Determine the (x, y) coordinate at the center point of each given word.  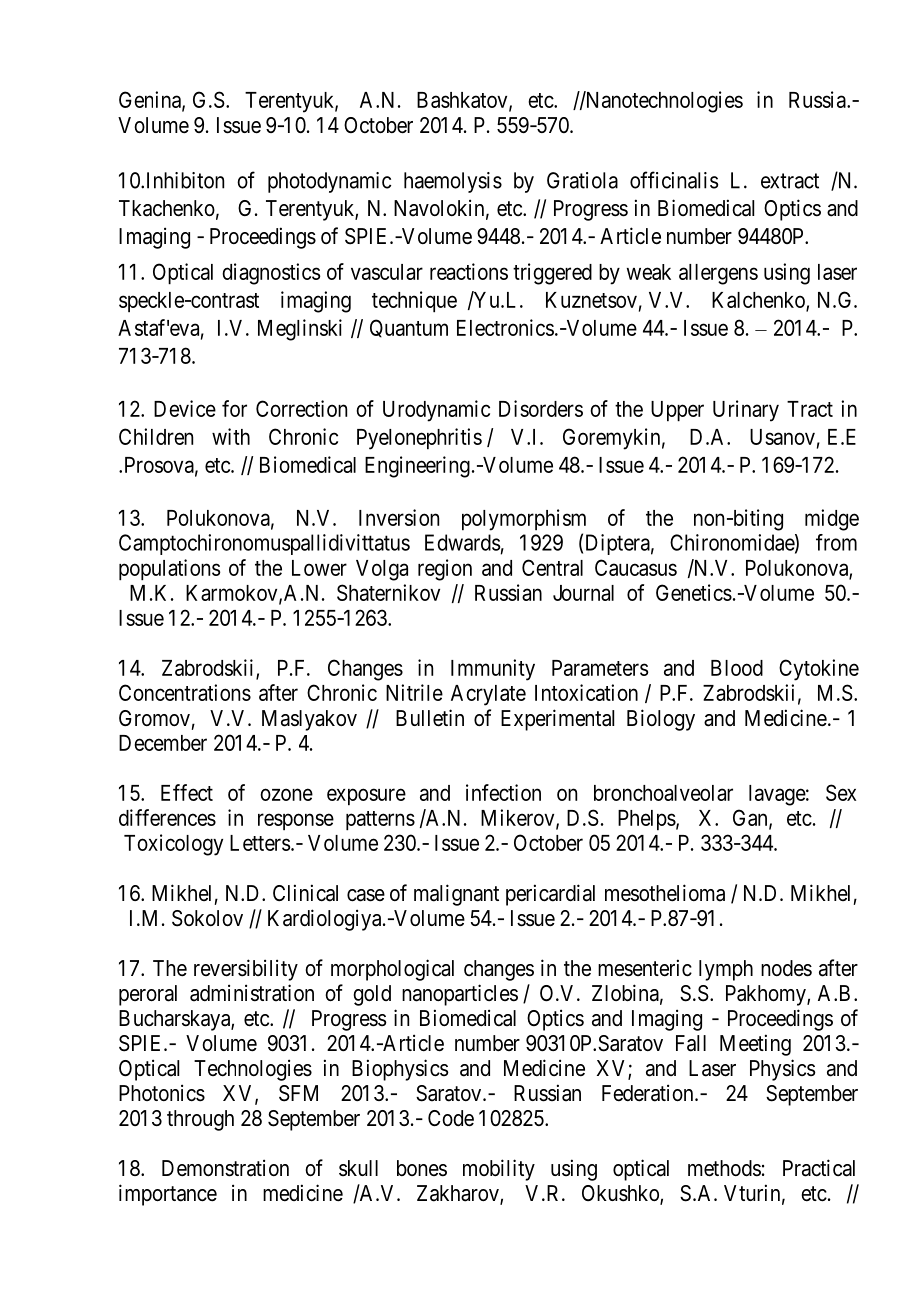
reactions (469, 271)
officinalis (674, 180)
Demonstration (225, 1168)
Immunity (493, 670)
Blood (737, 668)
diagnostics (271, 274)
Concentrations (185, 692)
